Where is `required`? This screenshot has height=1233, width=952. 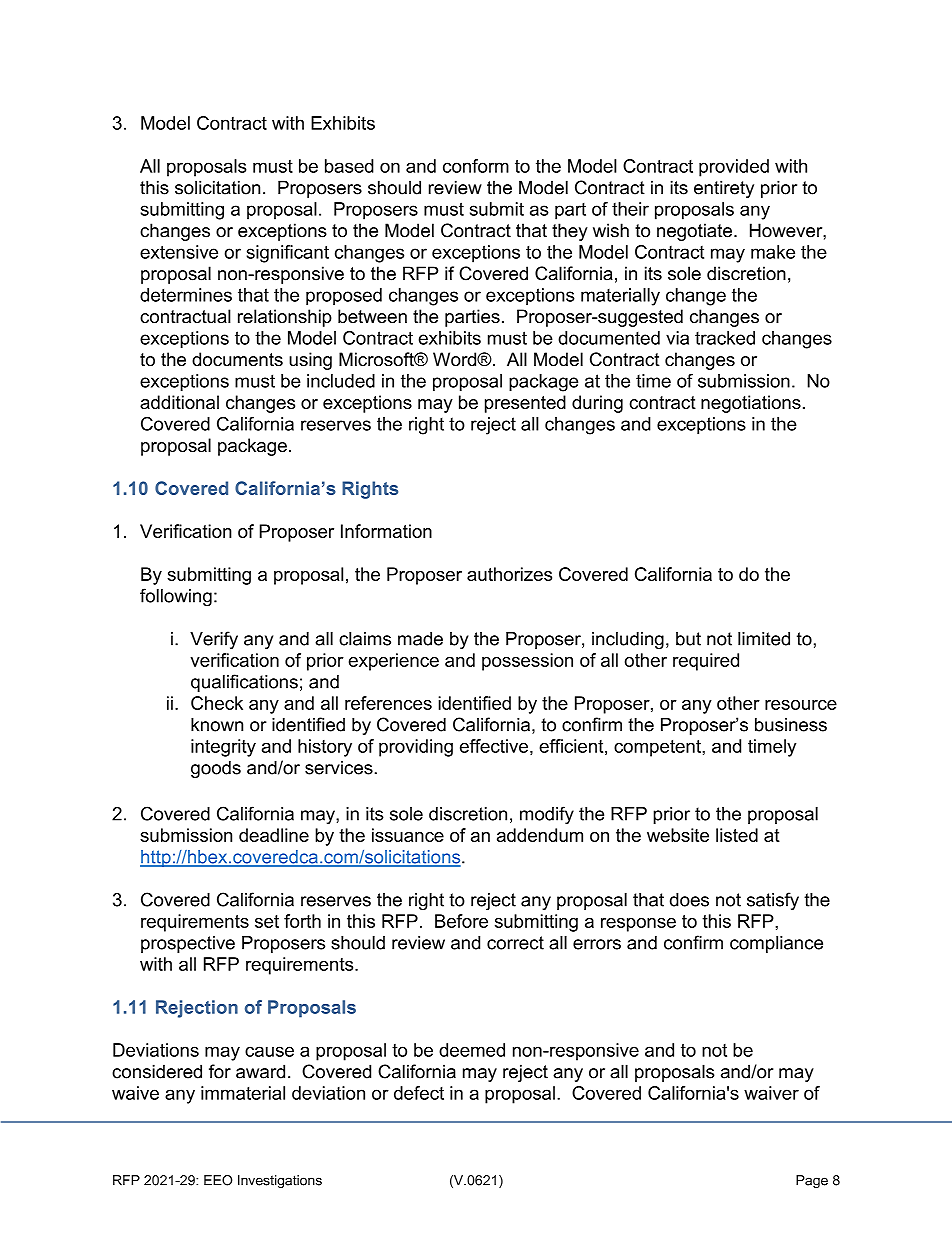 required is located at coordinates (706, 662).
